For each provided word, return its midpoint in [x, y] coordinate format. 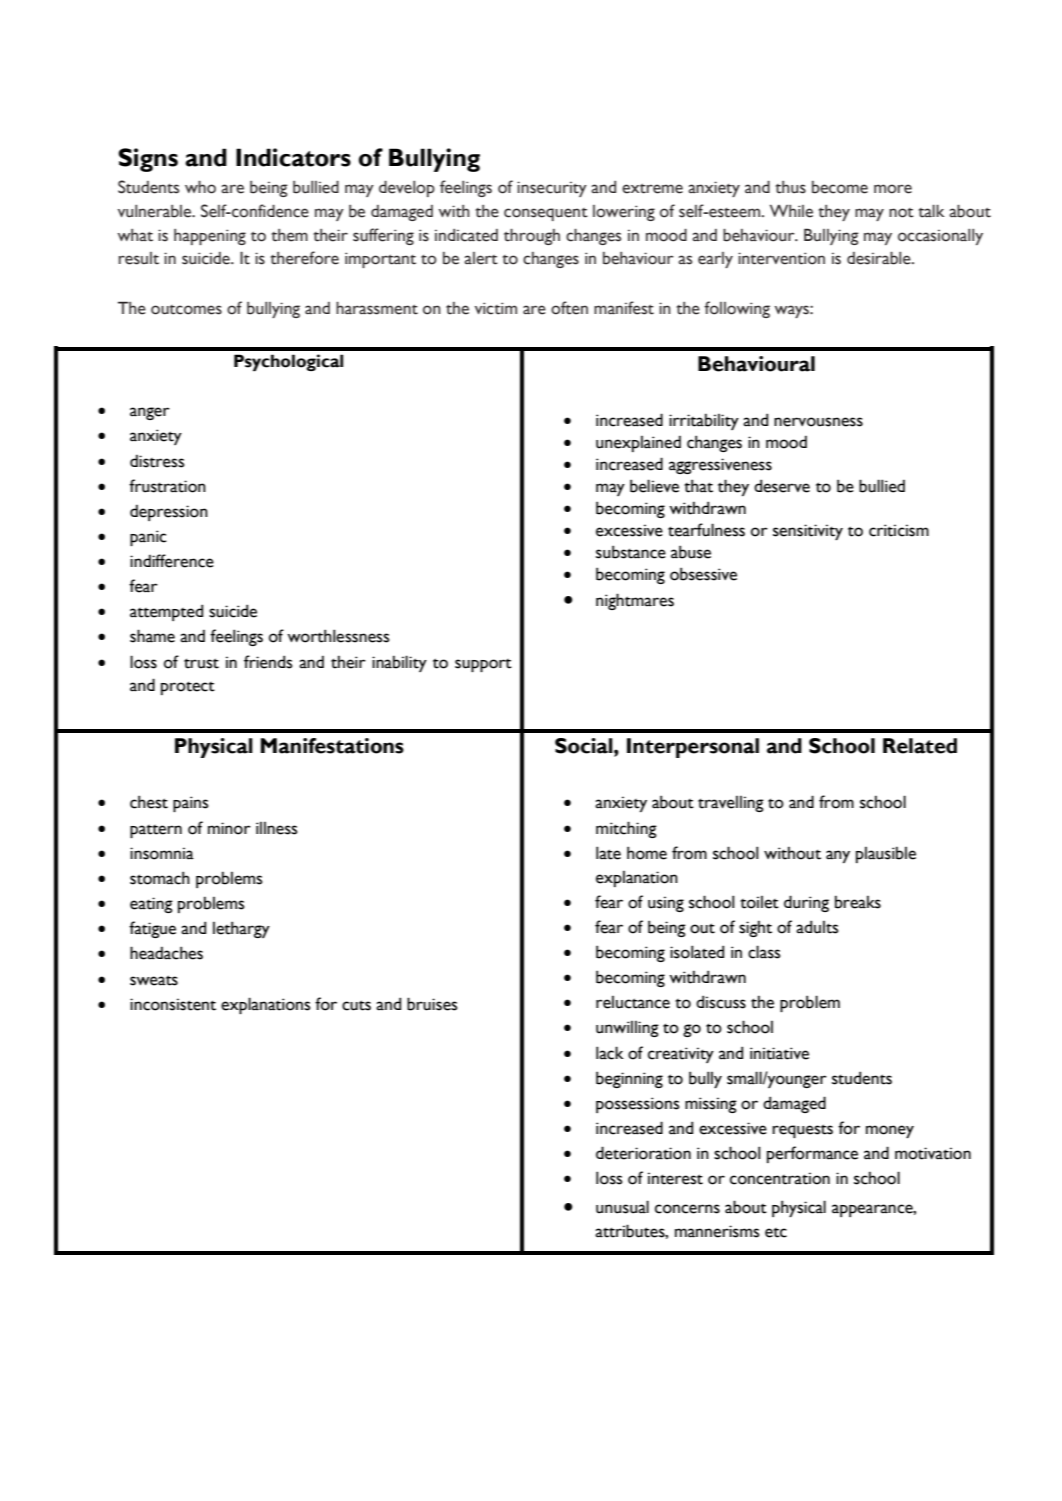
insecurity [552, 189]
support [483, 665]
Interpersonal [693, 748]
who [200, 187]
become [840, 187]
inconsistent [173, 1004]
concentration [780, 1178]
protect [188, 688]
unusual [622, 1207]
